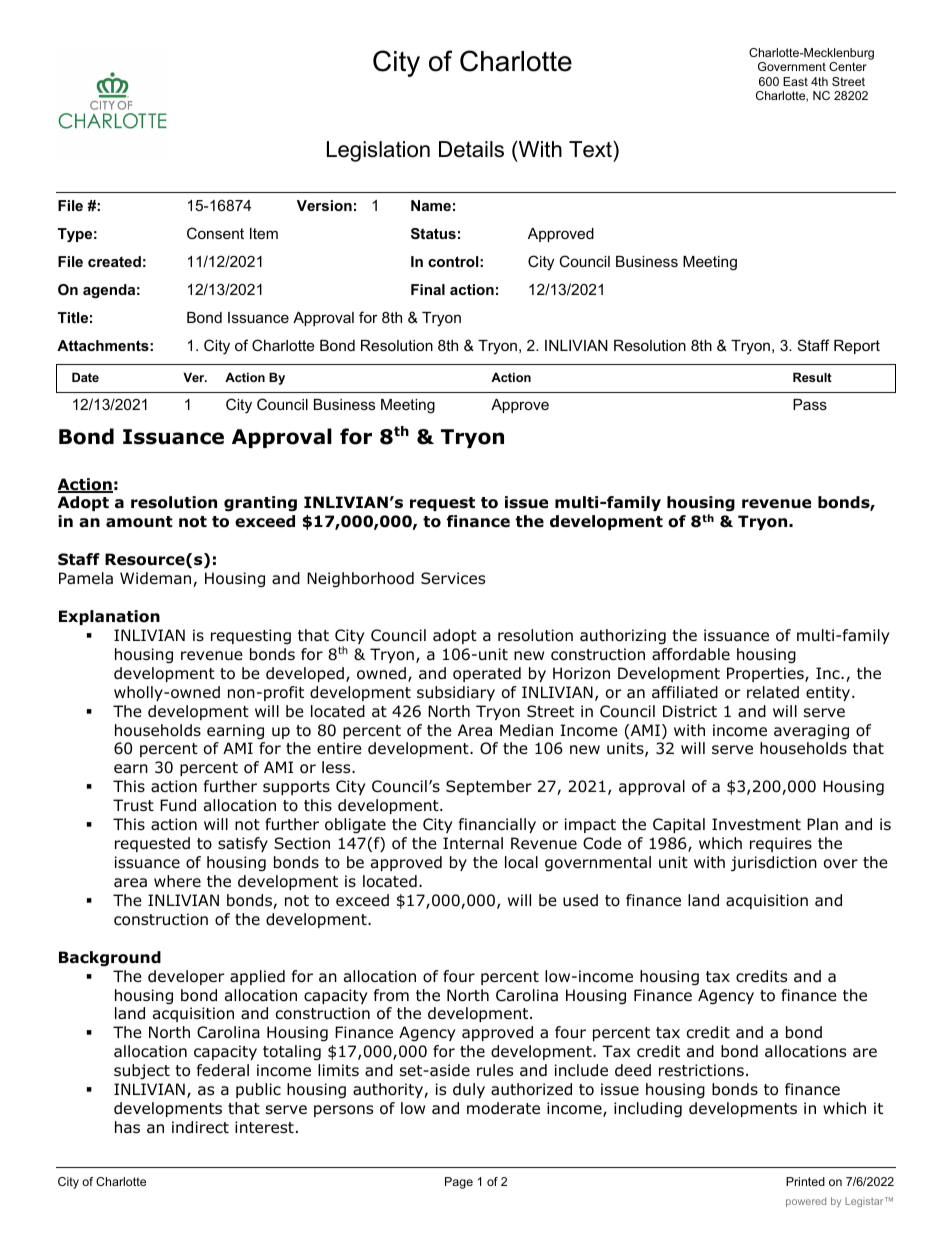  Describe the element at coordinates (810, 404) in the screenshot. I see `Pass` at that location.
